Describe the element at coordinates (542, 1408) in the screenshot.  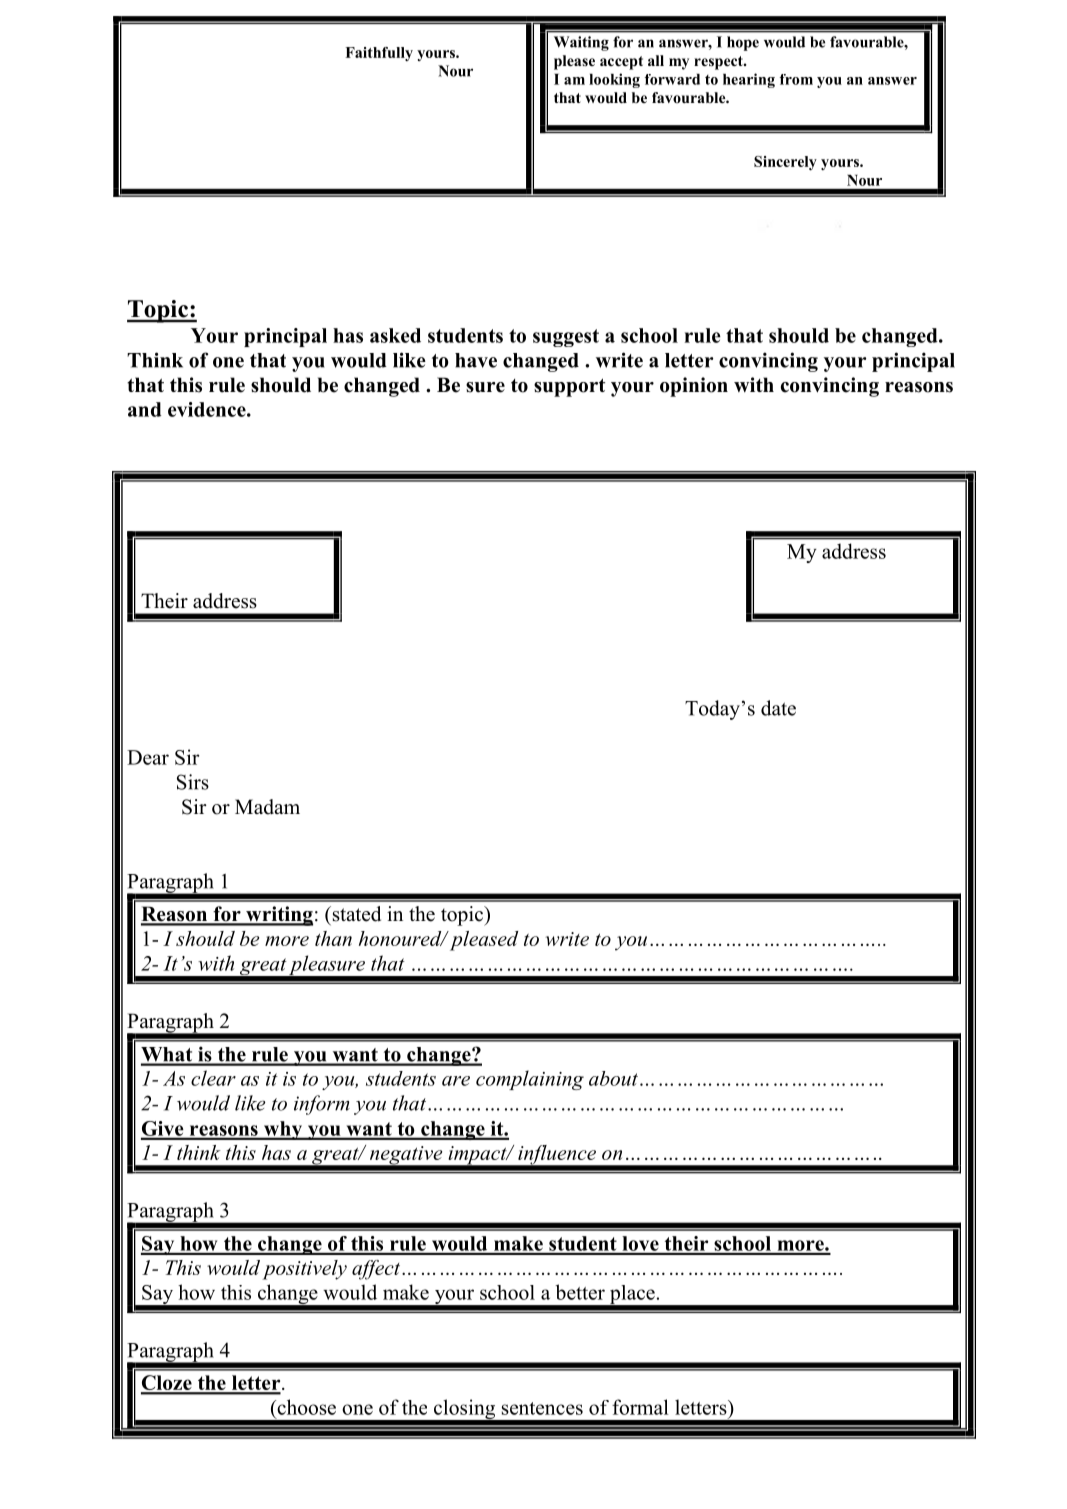
I see `sentences` at that location.
